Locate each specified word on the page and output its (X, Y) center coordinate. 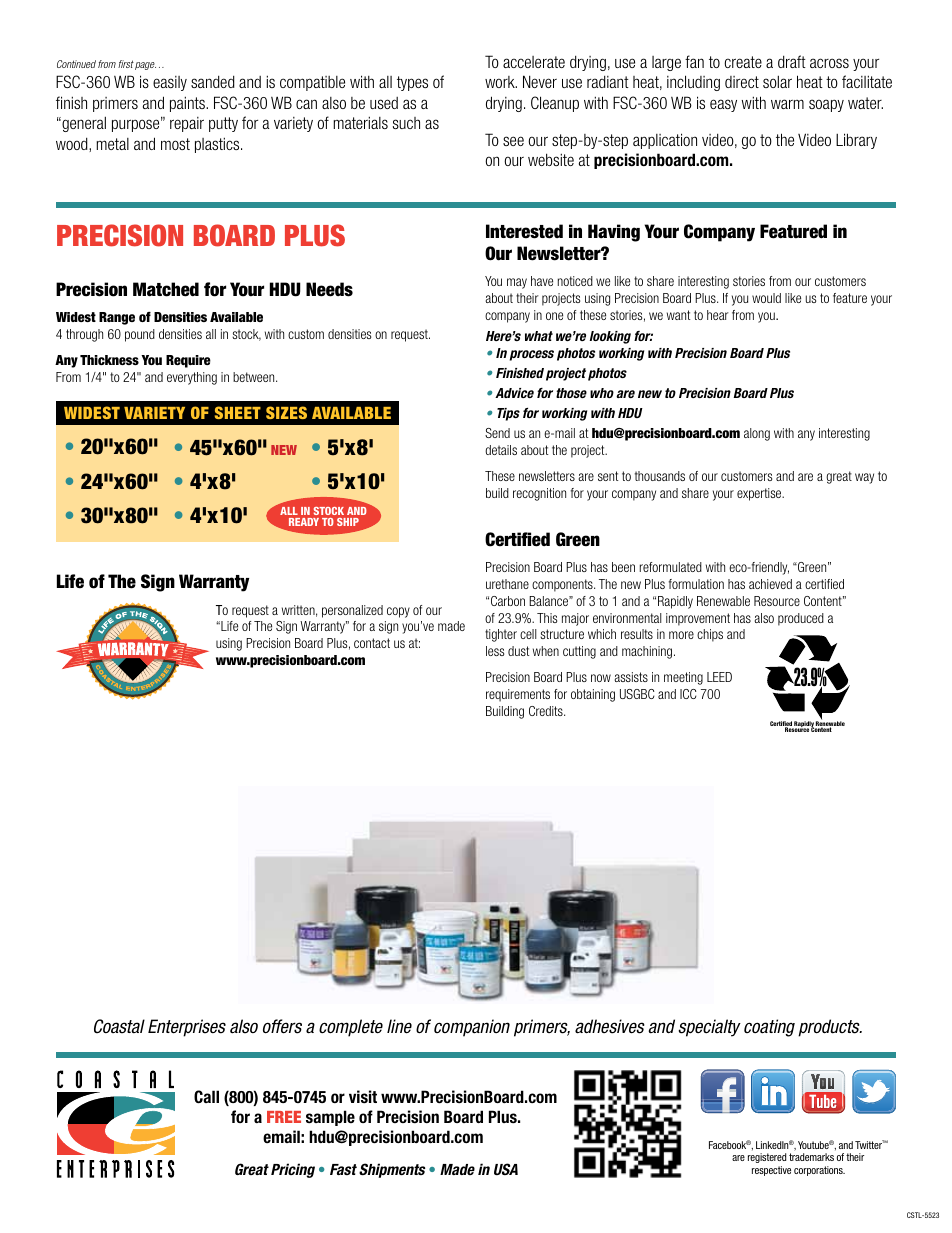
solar (777, 81)
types (412, 83)
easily (170, 83)
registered (767, 1158)
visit (363, 1097)
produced (801, 619)
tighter (501, 635)
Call (206, 1097)
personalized (352, 611)
